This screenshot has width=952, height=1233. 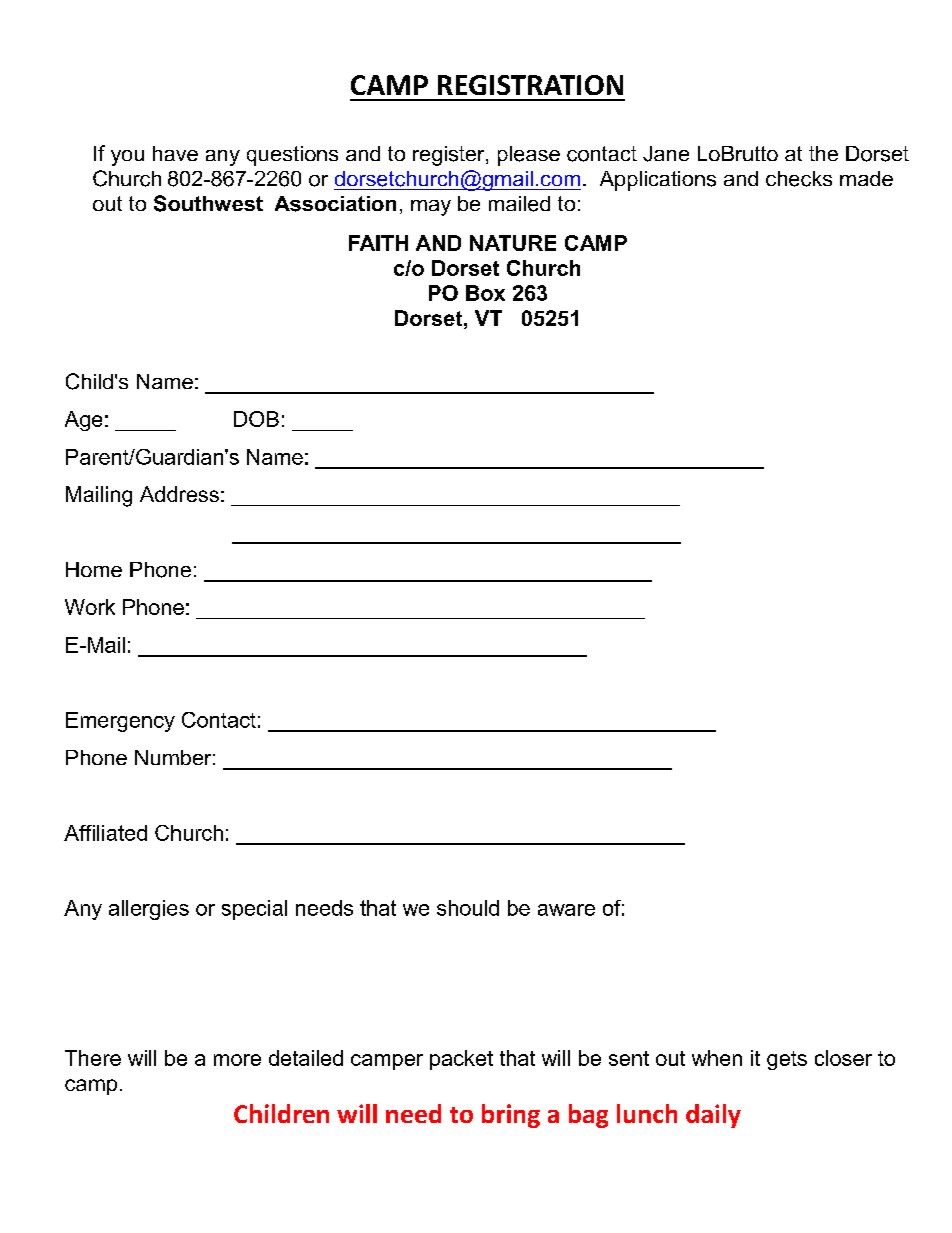 What do you see at coordinates (566, 910) in the screenshot?
I see `aware` at bounding box center [566, 910].
